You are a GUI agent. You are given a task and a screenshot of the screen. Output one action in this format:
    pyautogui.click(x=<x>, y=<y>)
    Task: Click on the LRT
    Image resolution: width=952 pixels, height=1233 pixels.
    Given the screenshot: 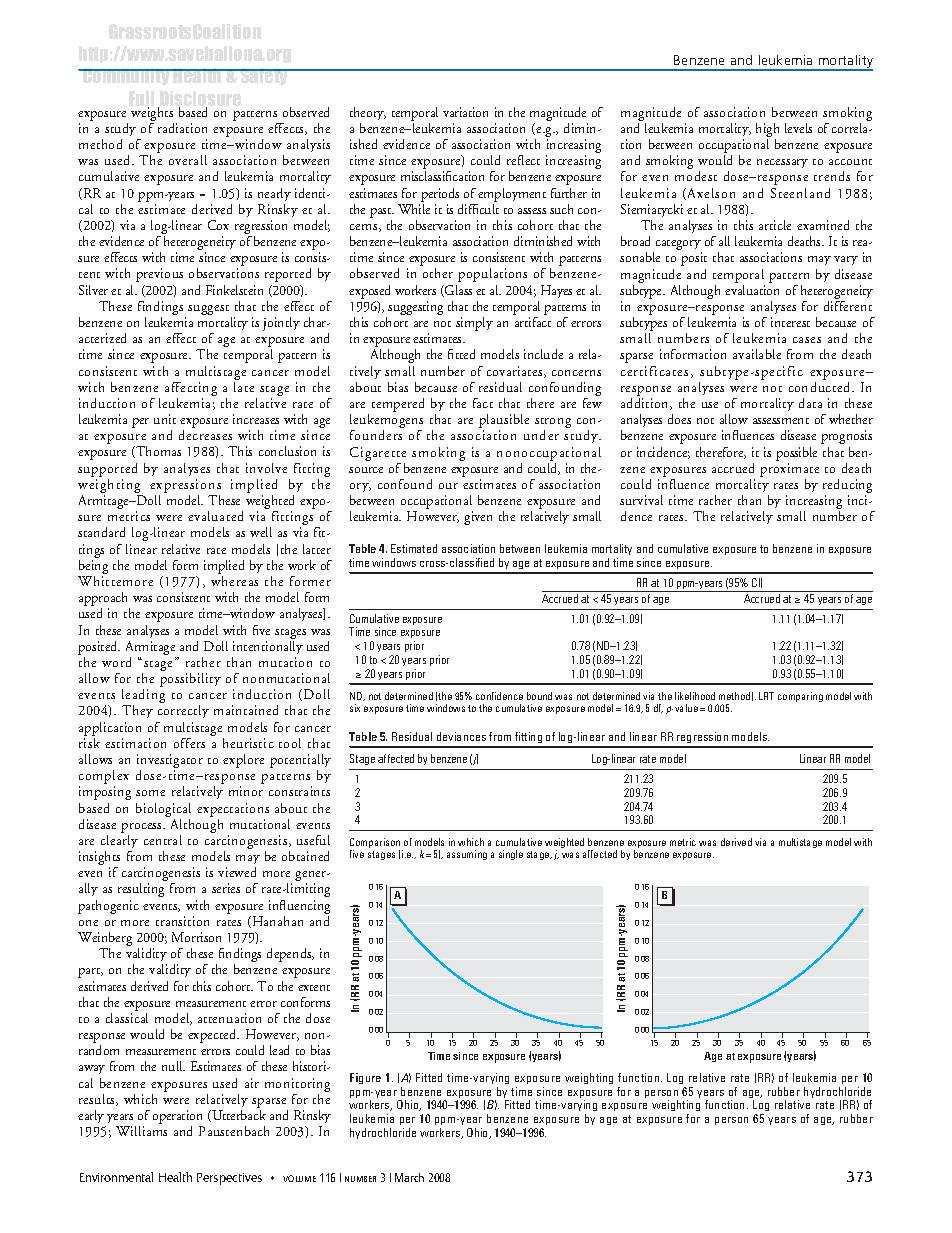 What is the action you would take?
    pyautogui.click(x=766, y=696)
